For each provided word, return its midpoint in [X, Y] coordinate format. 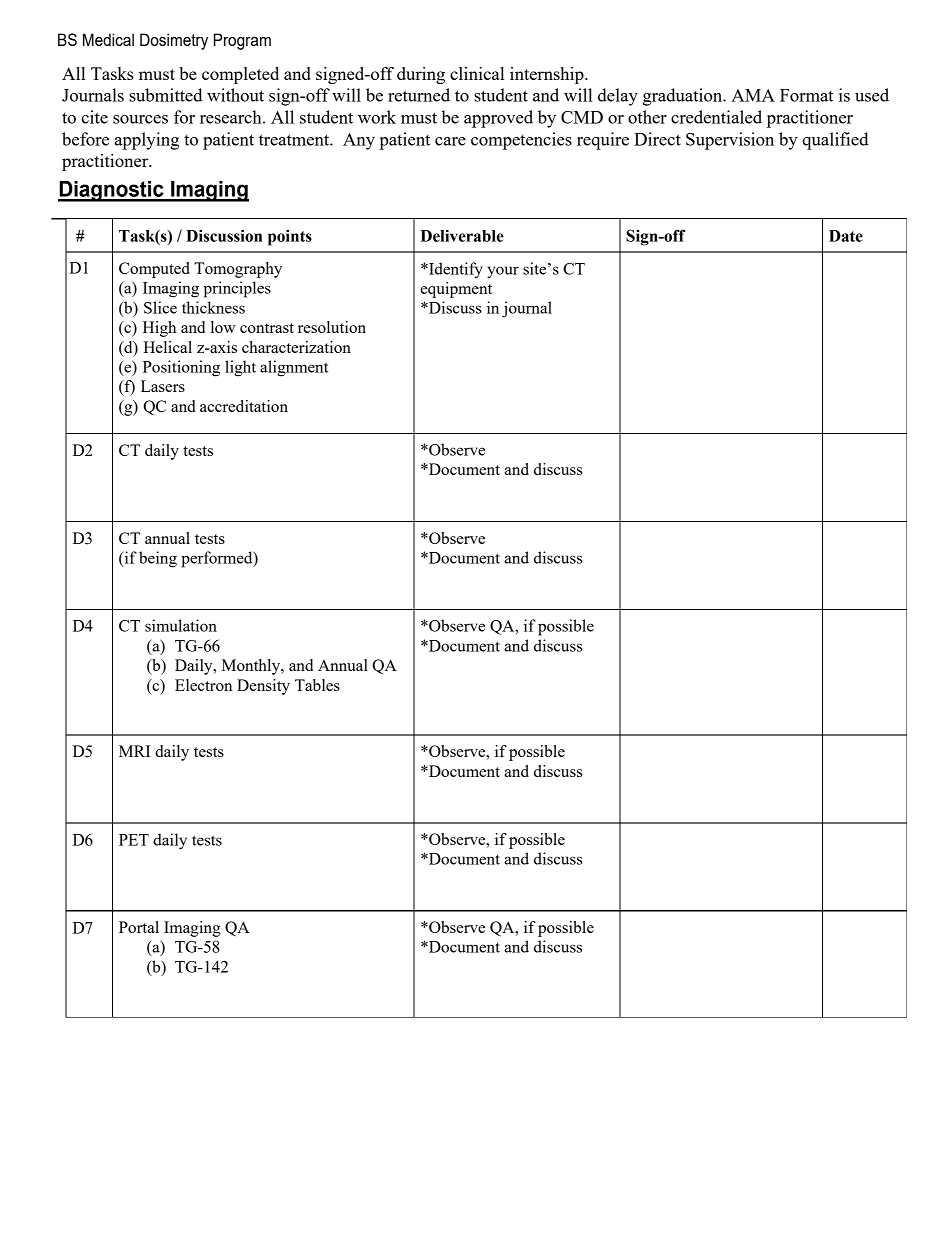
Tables [317, 685]
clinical [477, 73]
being [158, 559]
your [503, 272]
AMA [753, 95]
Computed [154, 270]
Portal [139, 927]
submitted [166, 95]
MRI [134, 751]
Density [263, 687]
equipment [456, 290]
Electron [203, 685]
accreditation [244, 406]
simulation [181, 625]
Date [846, 236]
